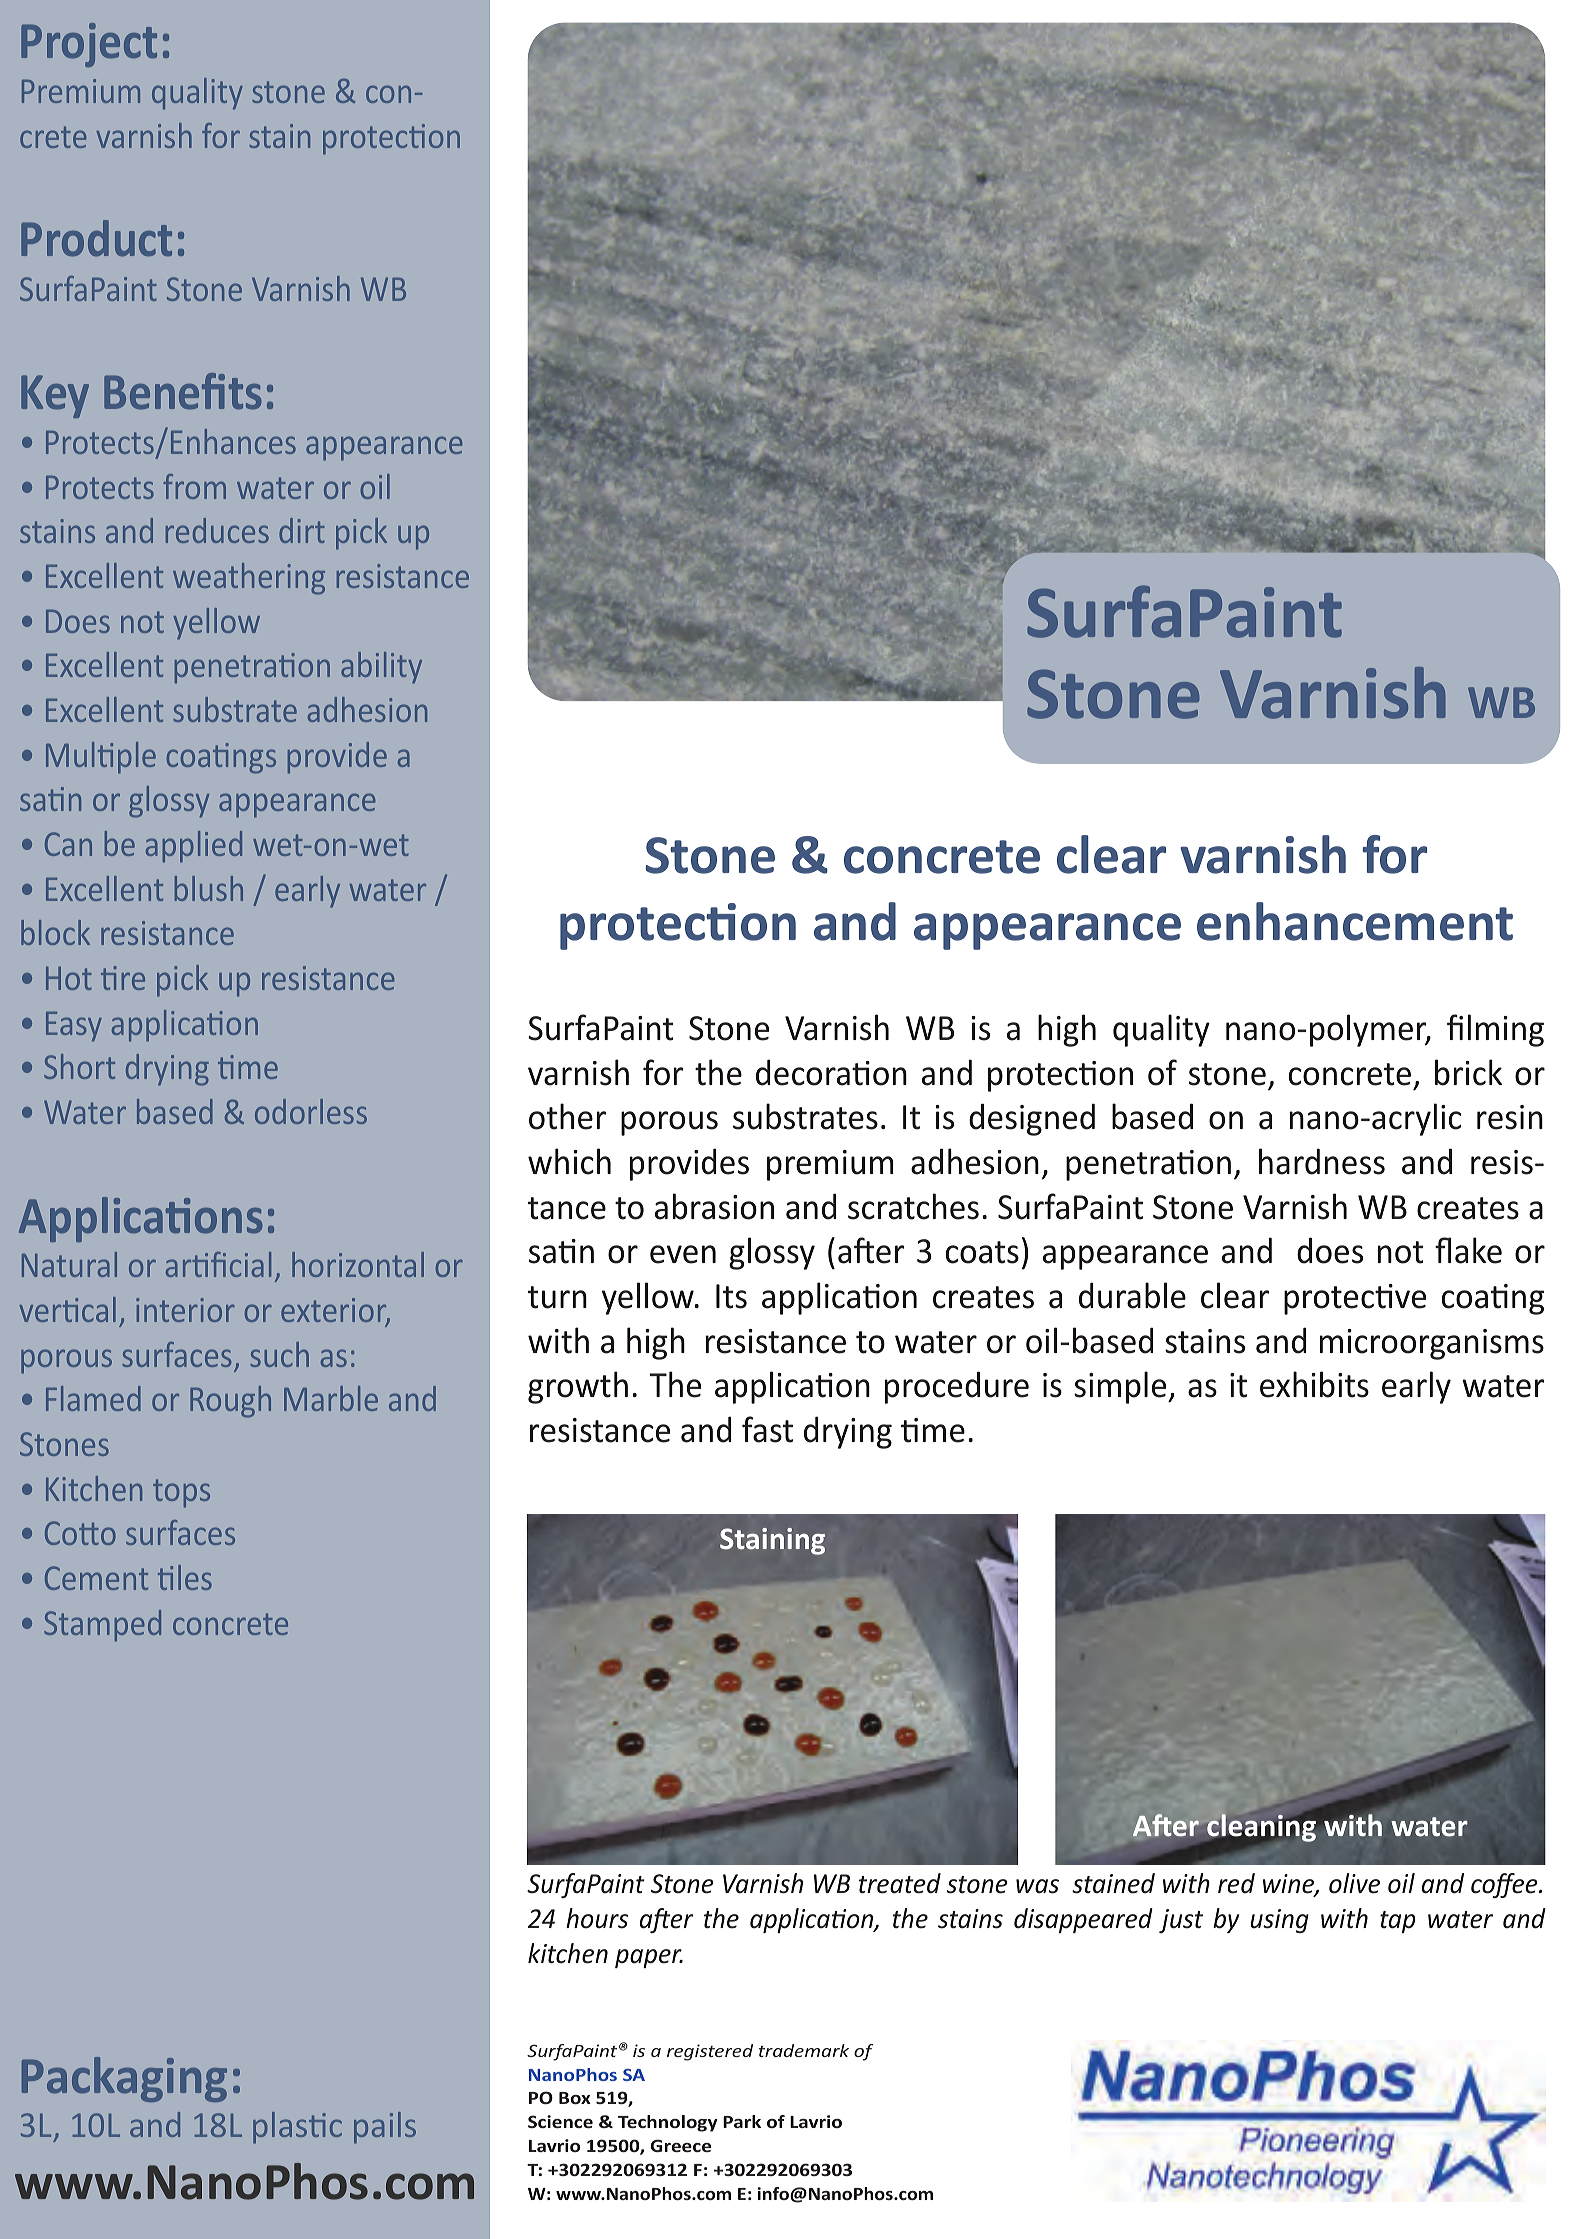 This screenshot has width=1583, height=2239. I want to click on plastic, so click(297, 2128).
